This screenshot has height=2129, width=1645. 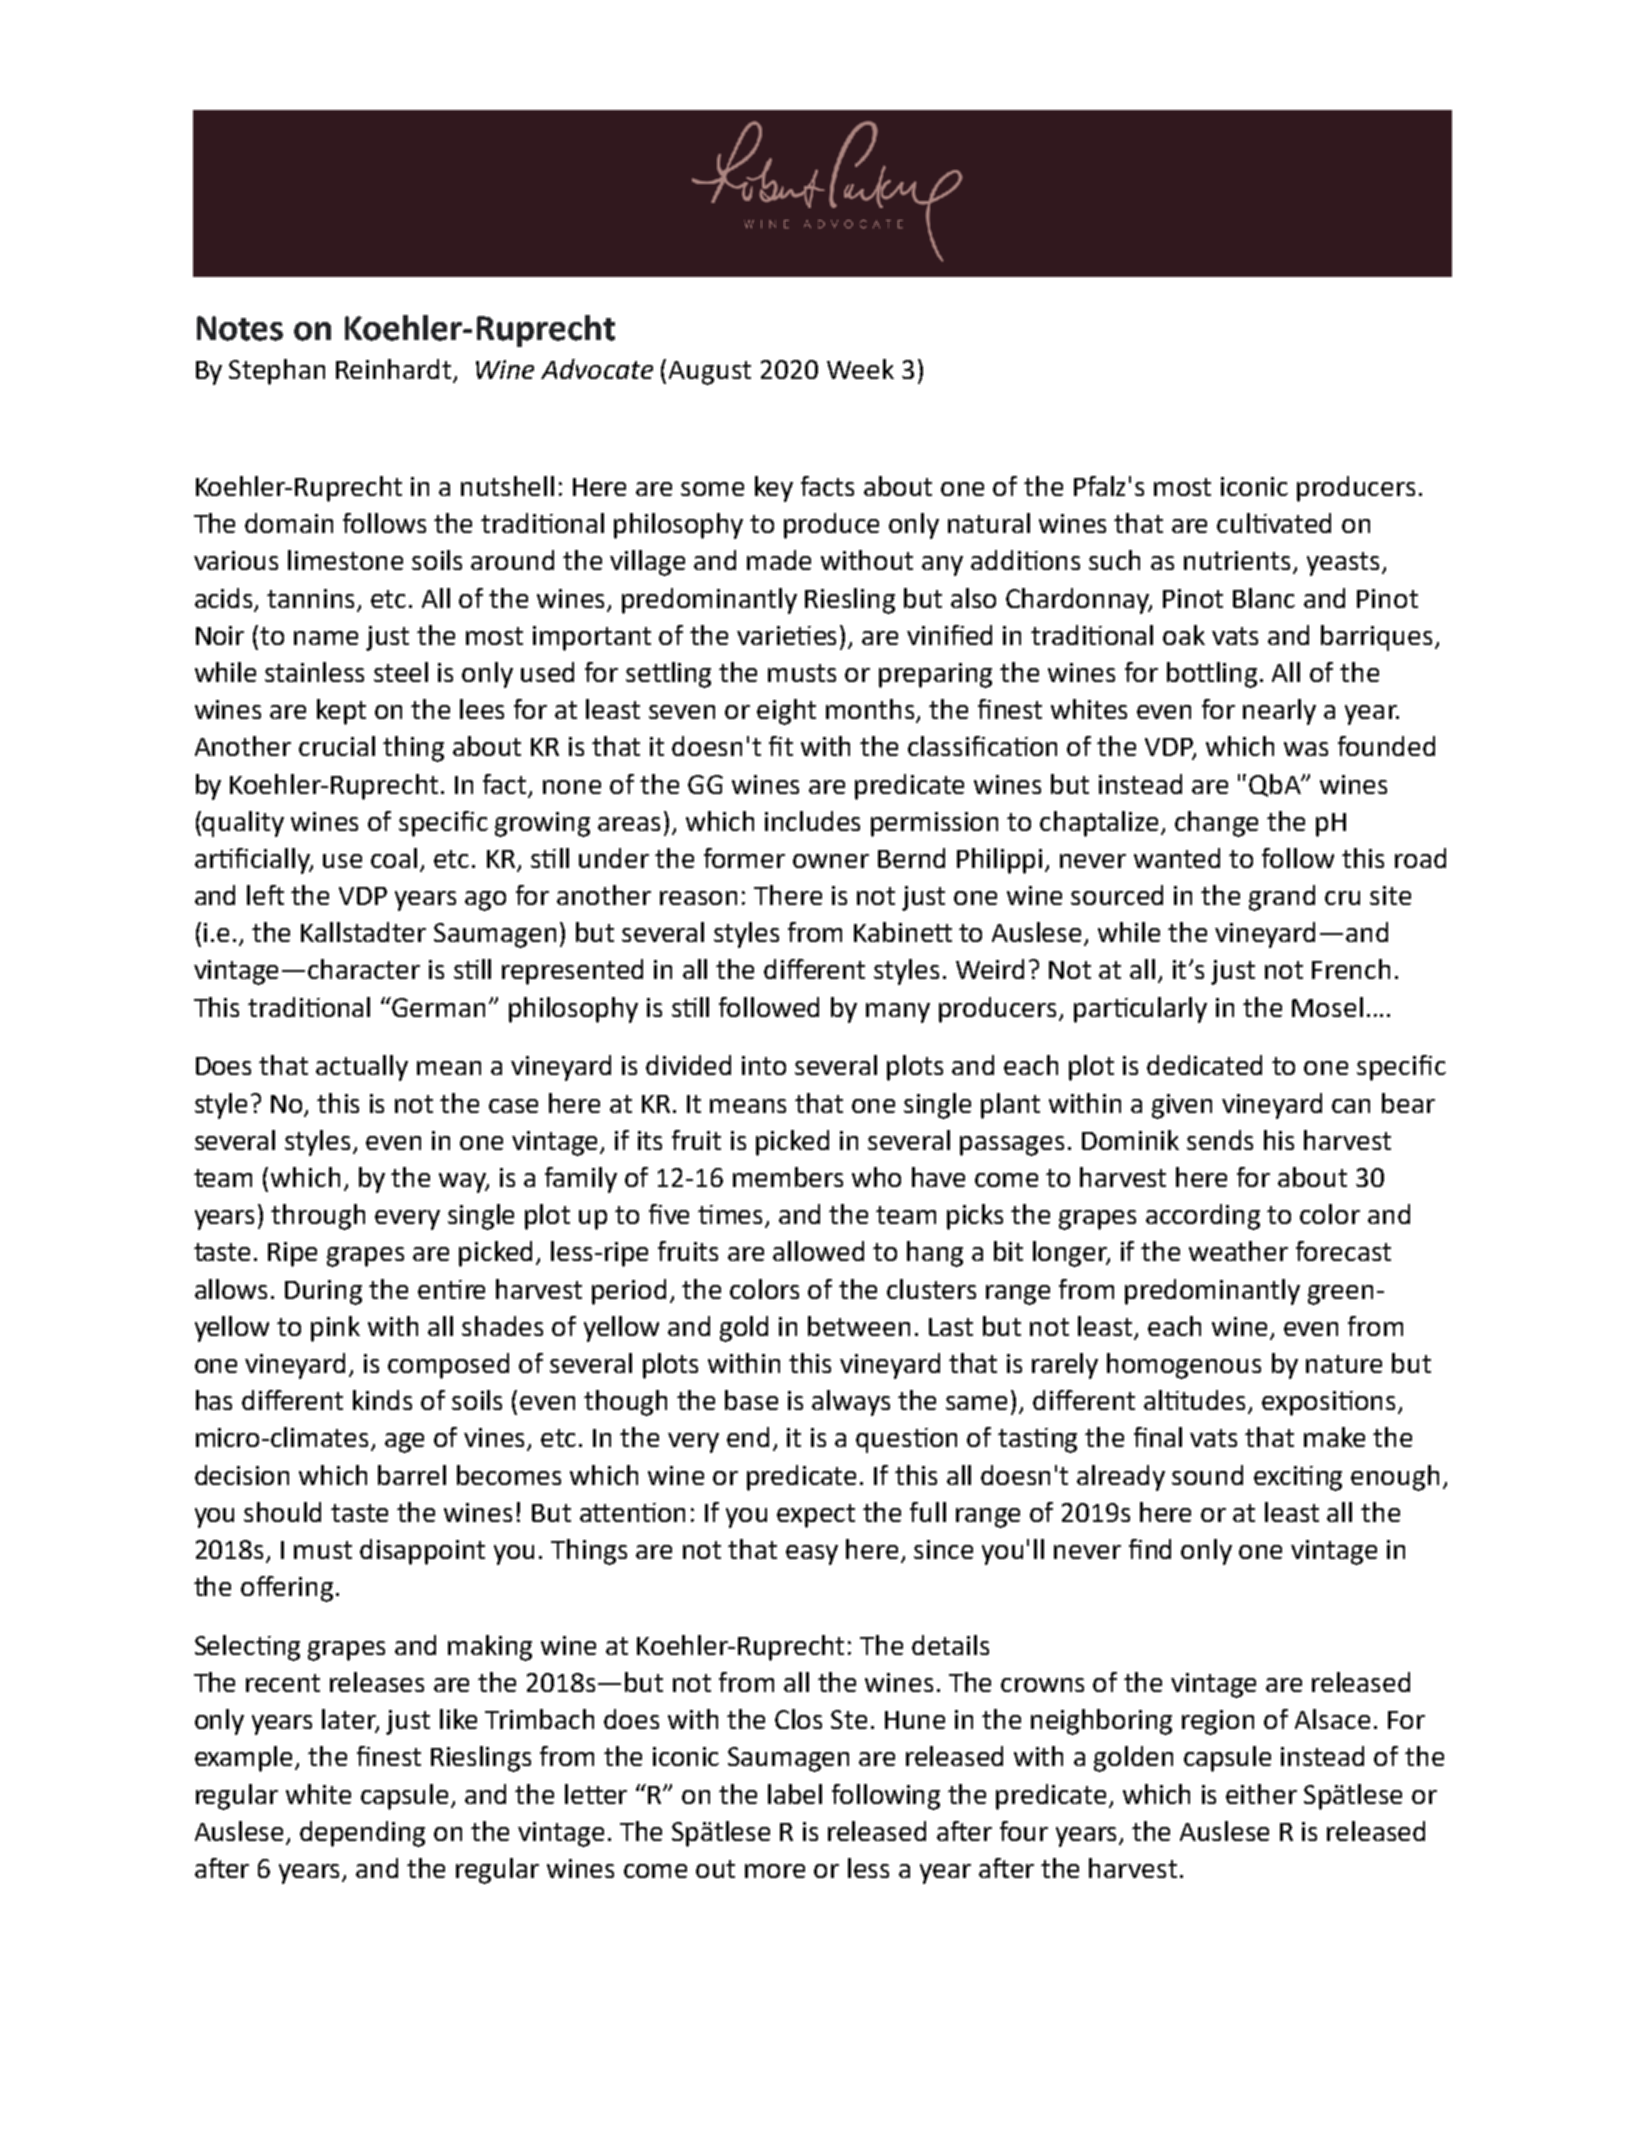 I want to click on between, so click(x=859, y=1326).
